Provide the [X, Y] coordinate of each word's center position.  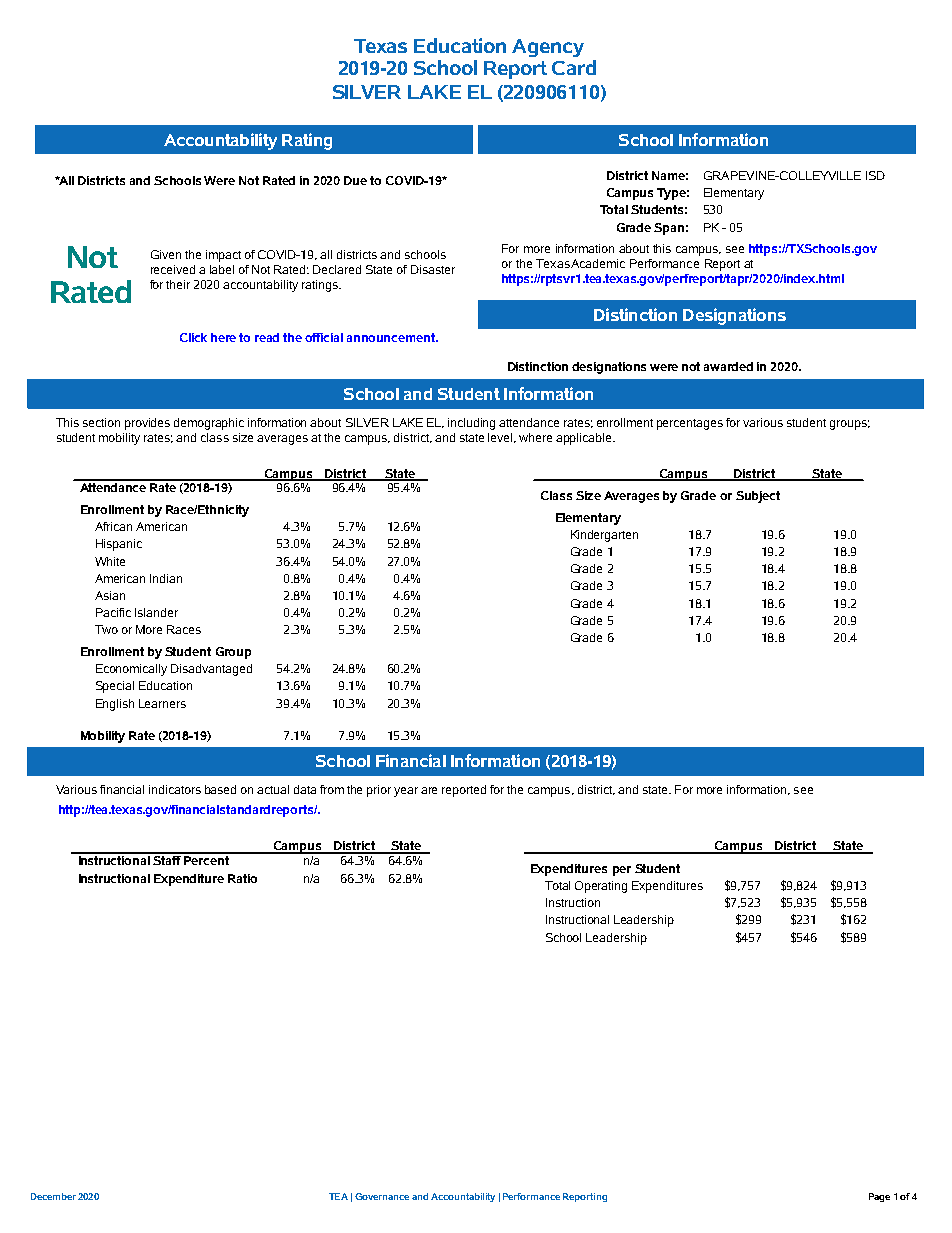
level [502, 438]
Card [574, 67]
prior [379, 791]
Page [879, 1197]
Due [355, 180]
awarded [728, 366]
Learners [162, 703]
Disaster [433, 269]
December [53, 1196]
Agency [548, 48]
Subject [758, 497]
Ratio [242, 878]
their [178, 284]
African [113, 526]
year [406, 792]
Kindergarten [604, 536]
